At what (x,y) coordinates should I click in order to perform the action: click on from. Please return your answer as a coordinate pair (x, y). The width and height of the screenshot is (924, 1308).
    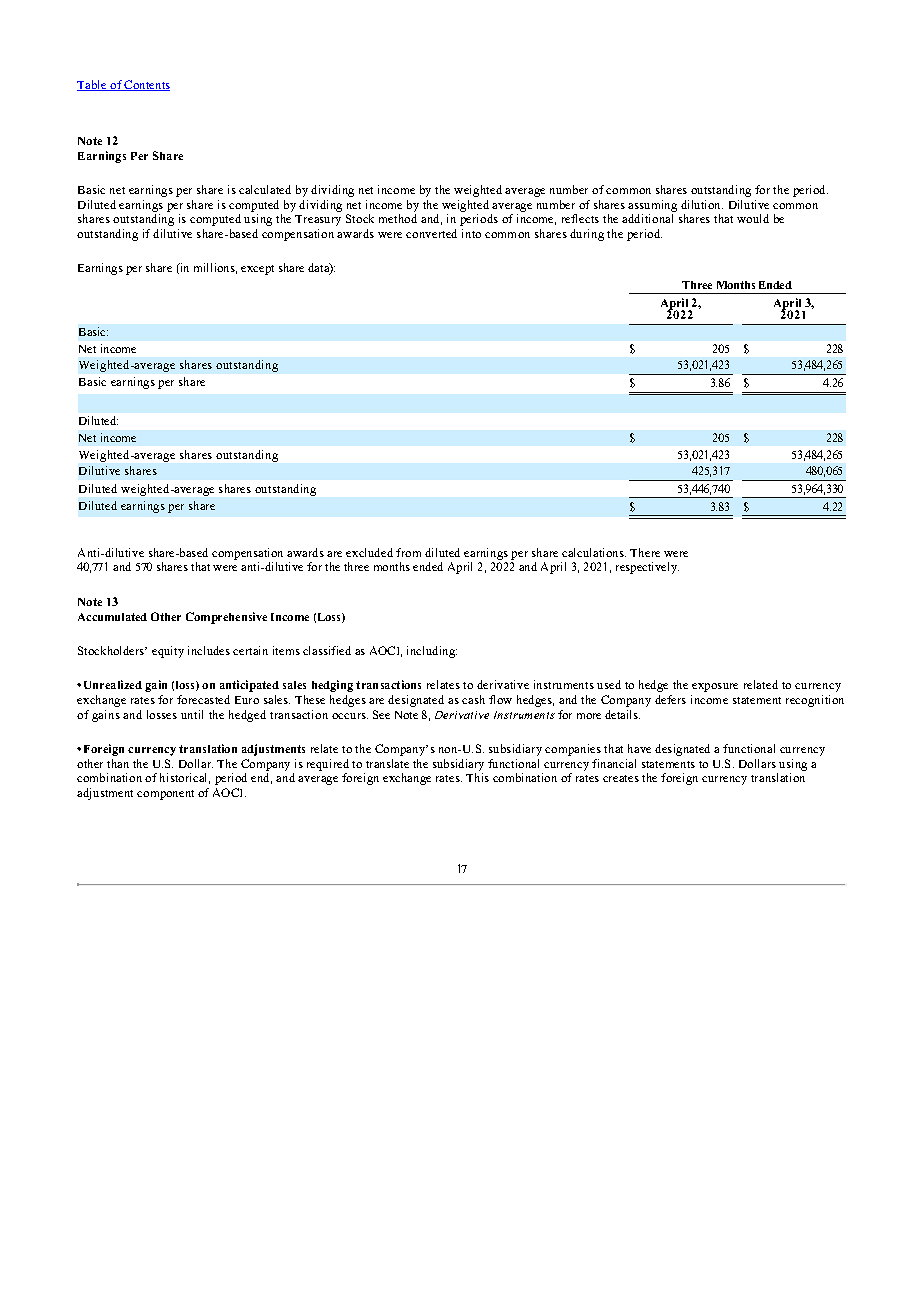
    Looking at the image, I should click on (408, 552).
